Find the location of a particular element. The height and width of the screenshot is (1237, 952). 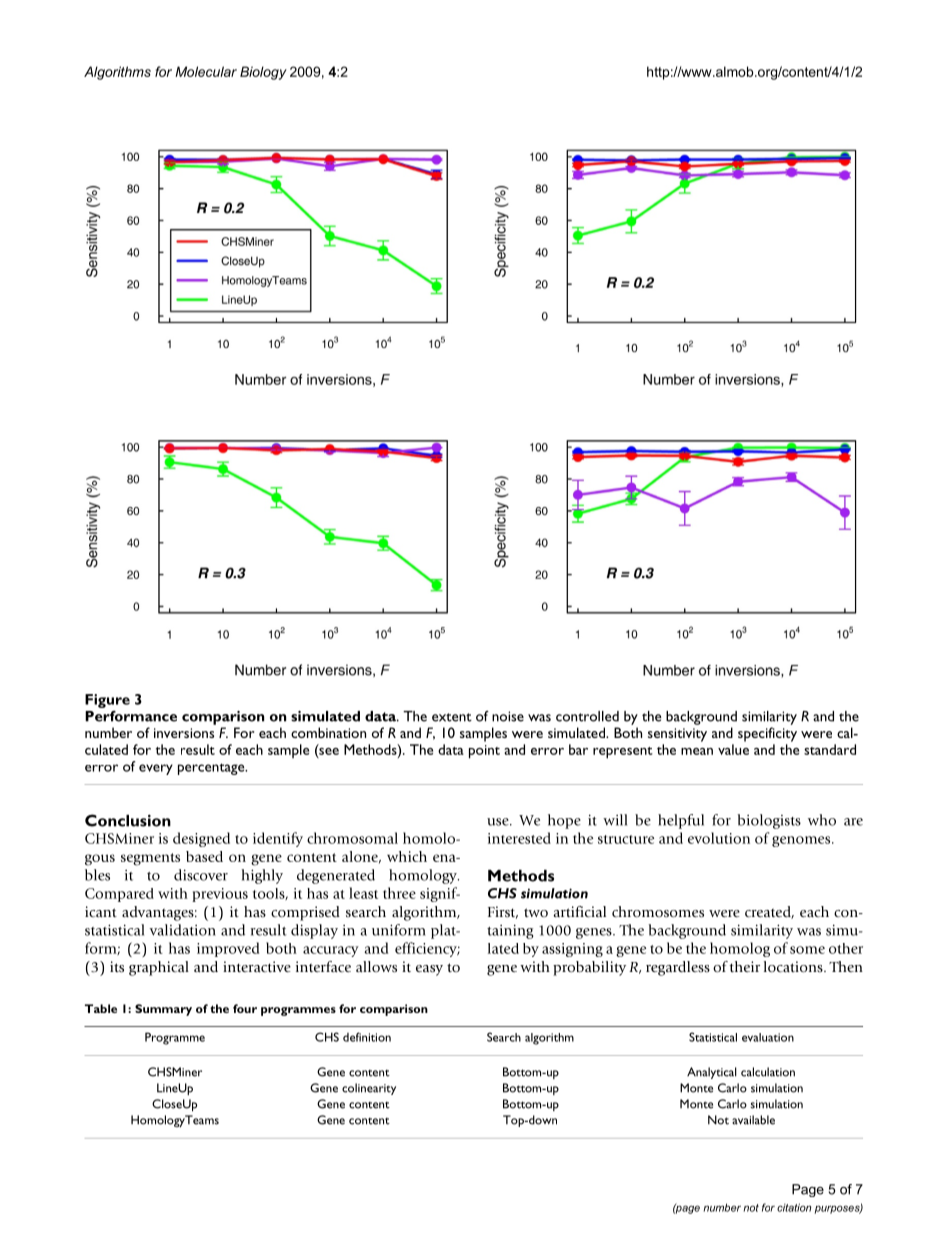

noise is located at coordinates (508, 716).
